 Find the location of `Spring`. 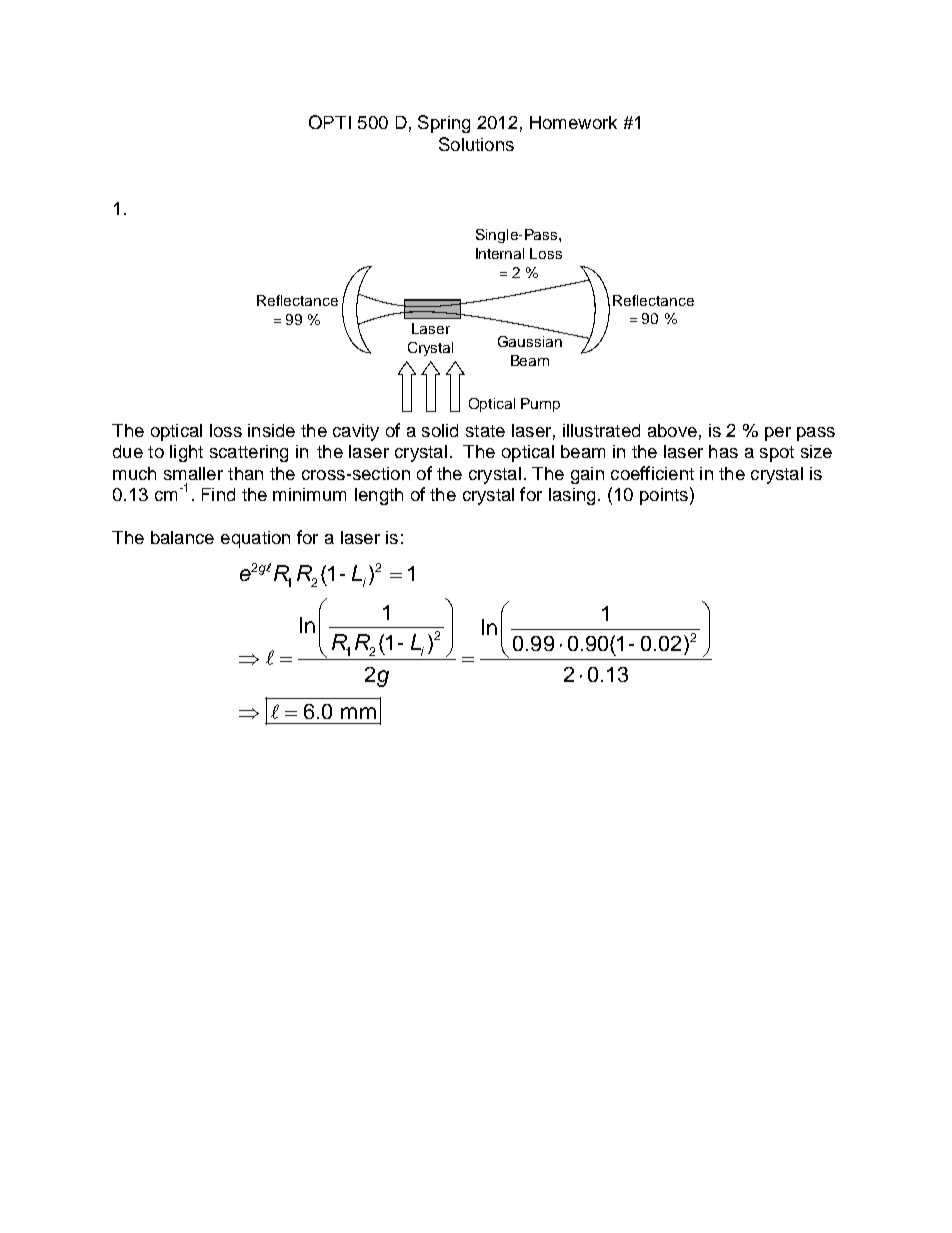

Spring is located at coordinates (444, 124).
